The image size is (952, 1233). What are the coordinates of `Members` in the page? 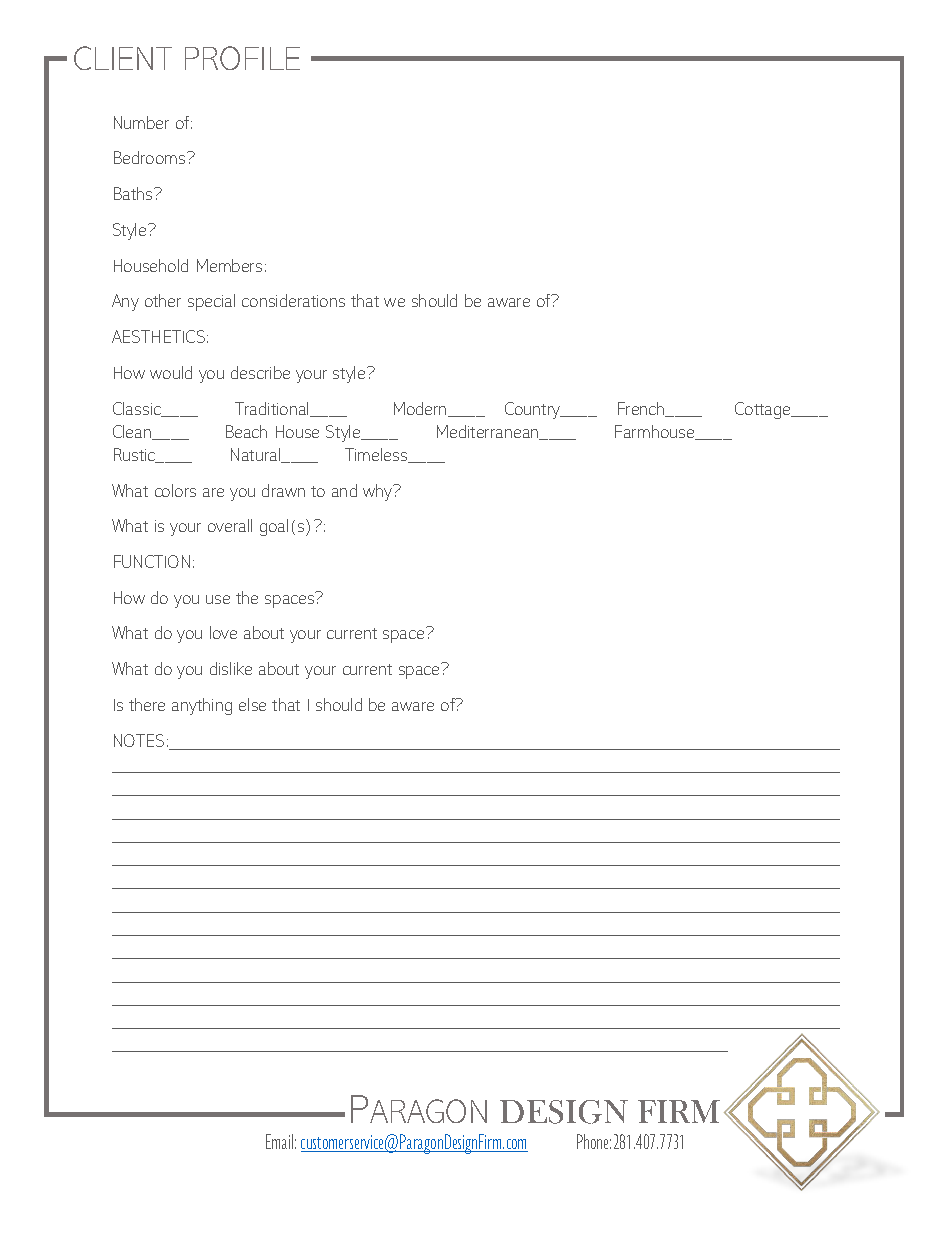 It's located at (229, 265).
